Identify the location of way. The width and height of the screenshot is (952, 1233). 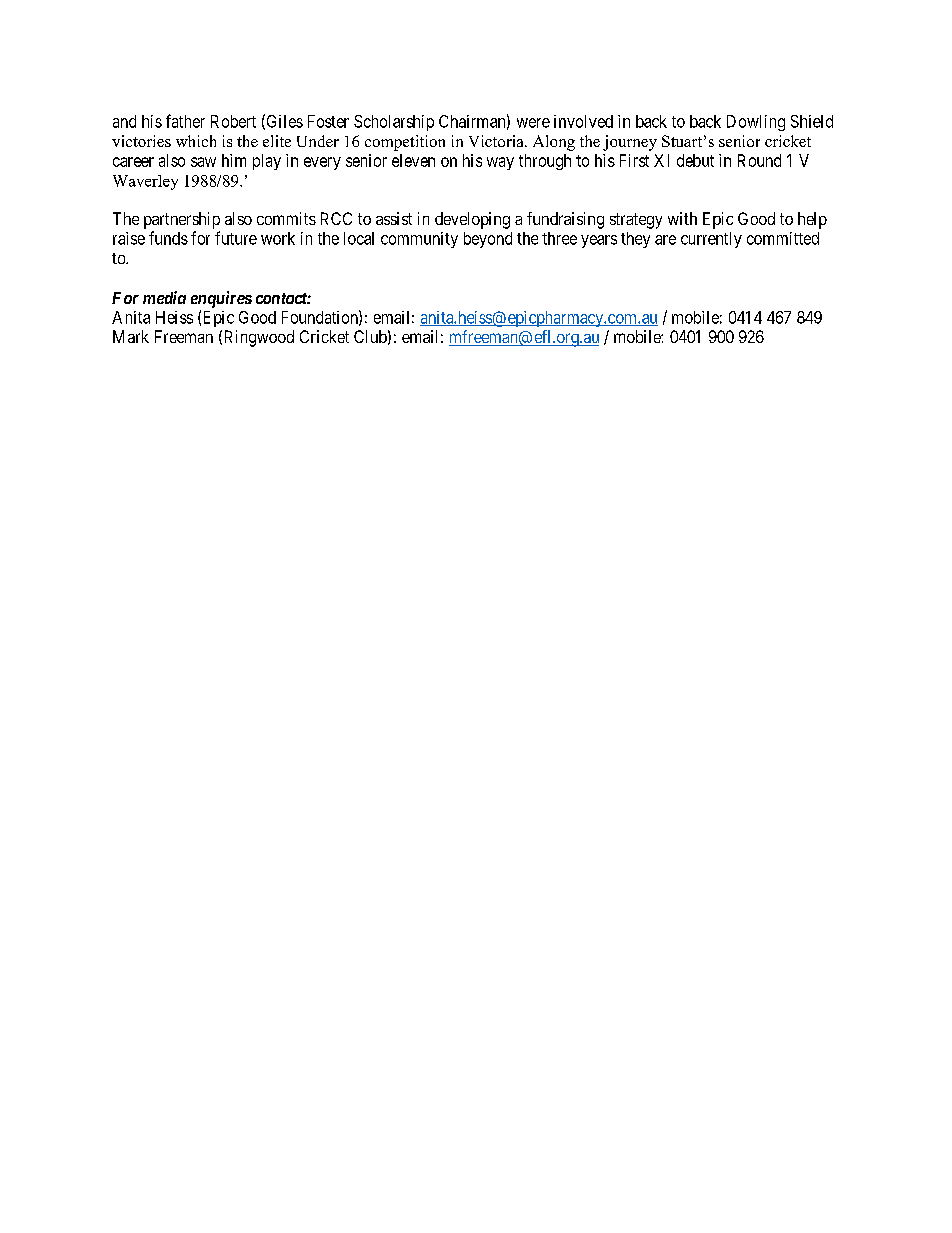
(500, 163).
